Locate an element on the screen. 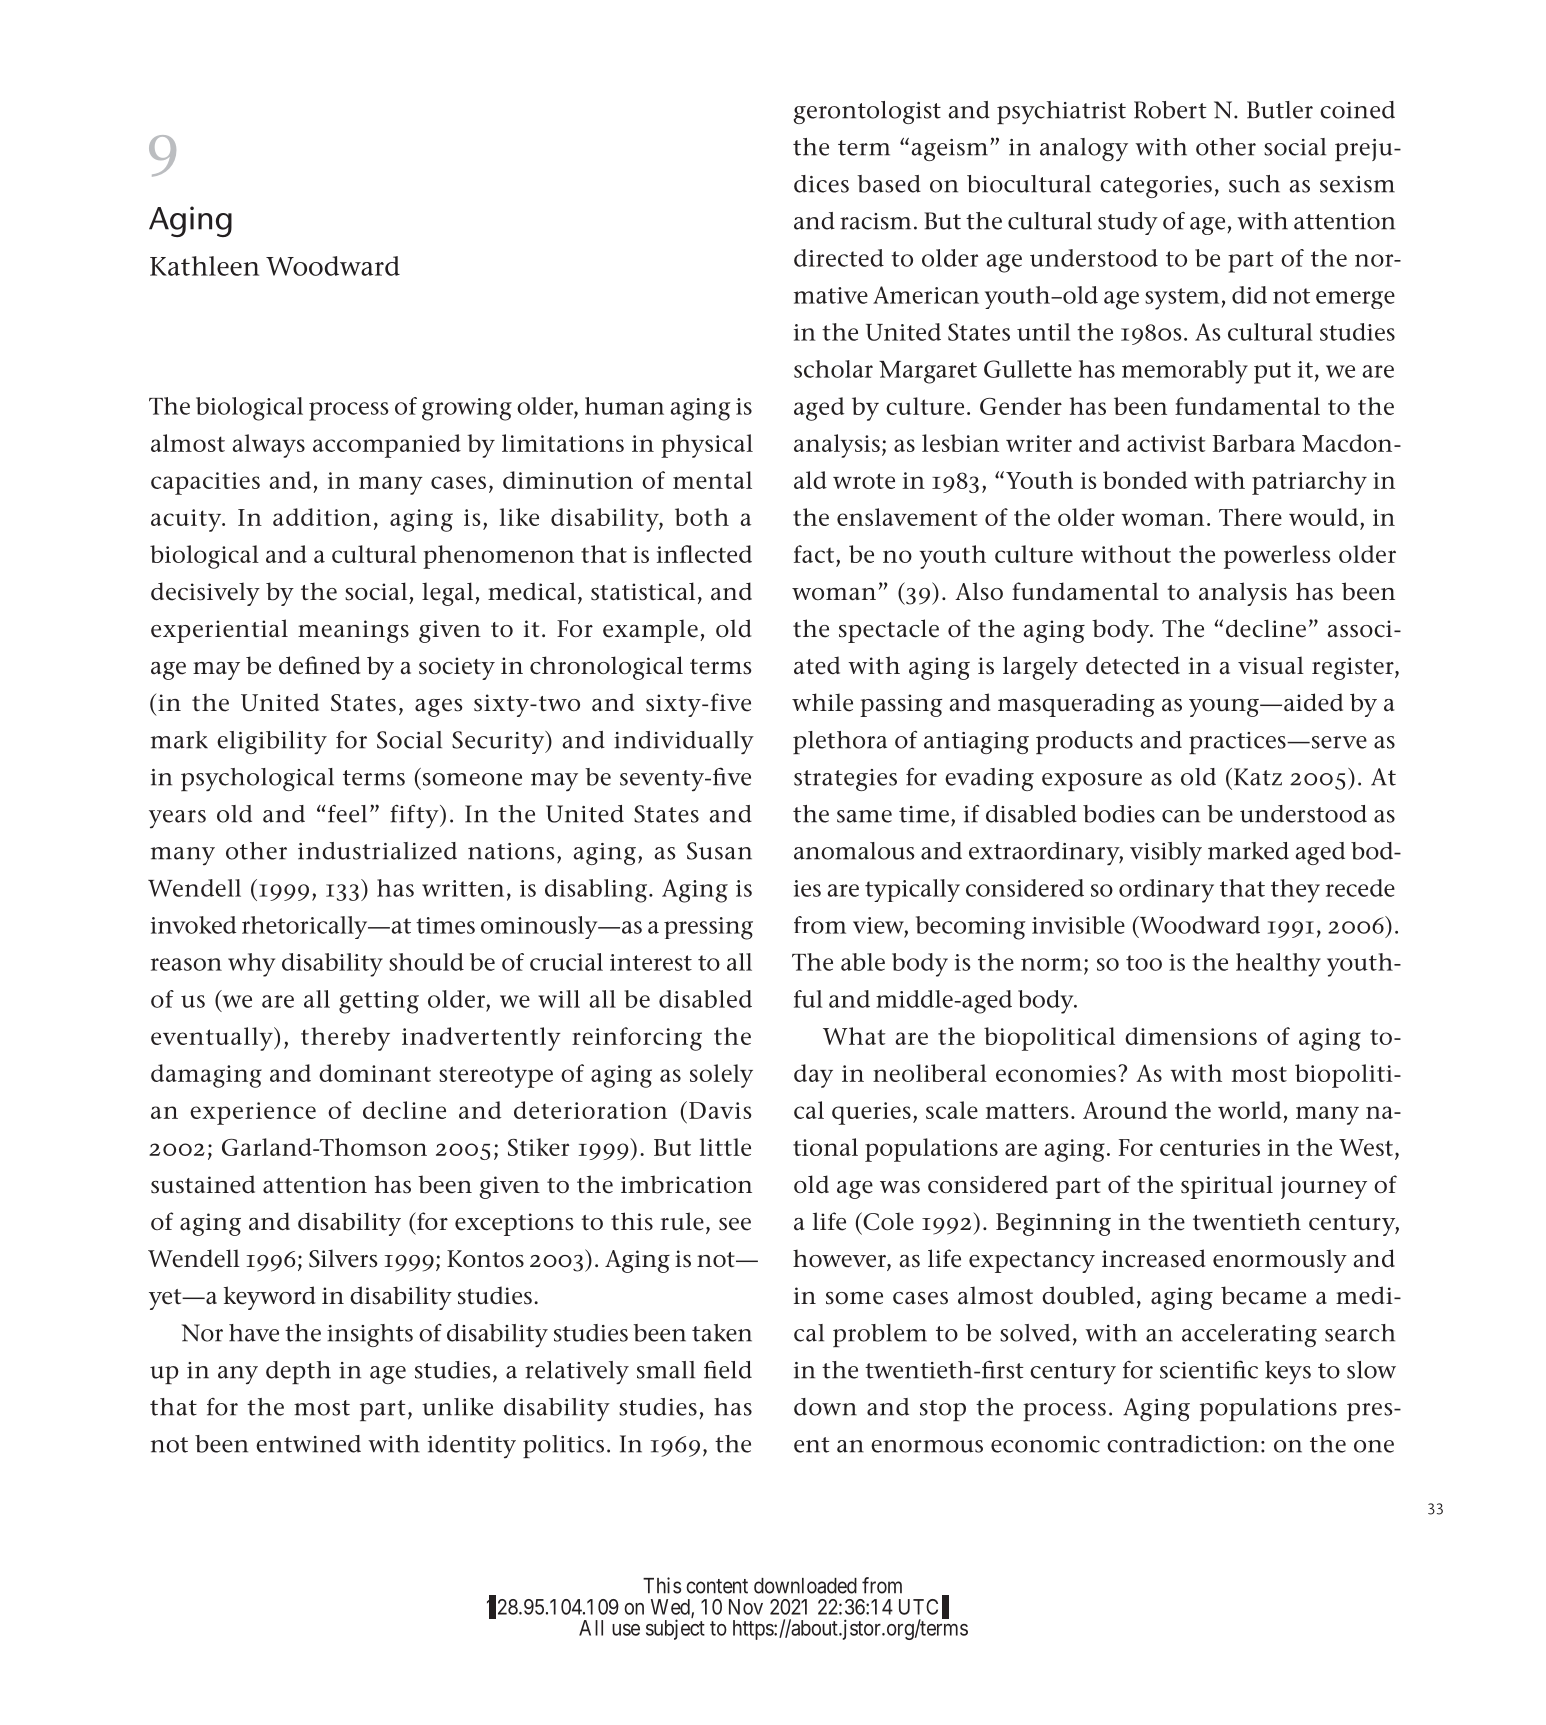  Kathleen is located at coordinates (204, 266).
